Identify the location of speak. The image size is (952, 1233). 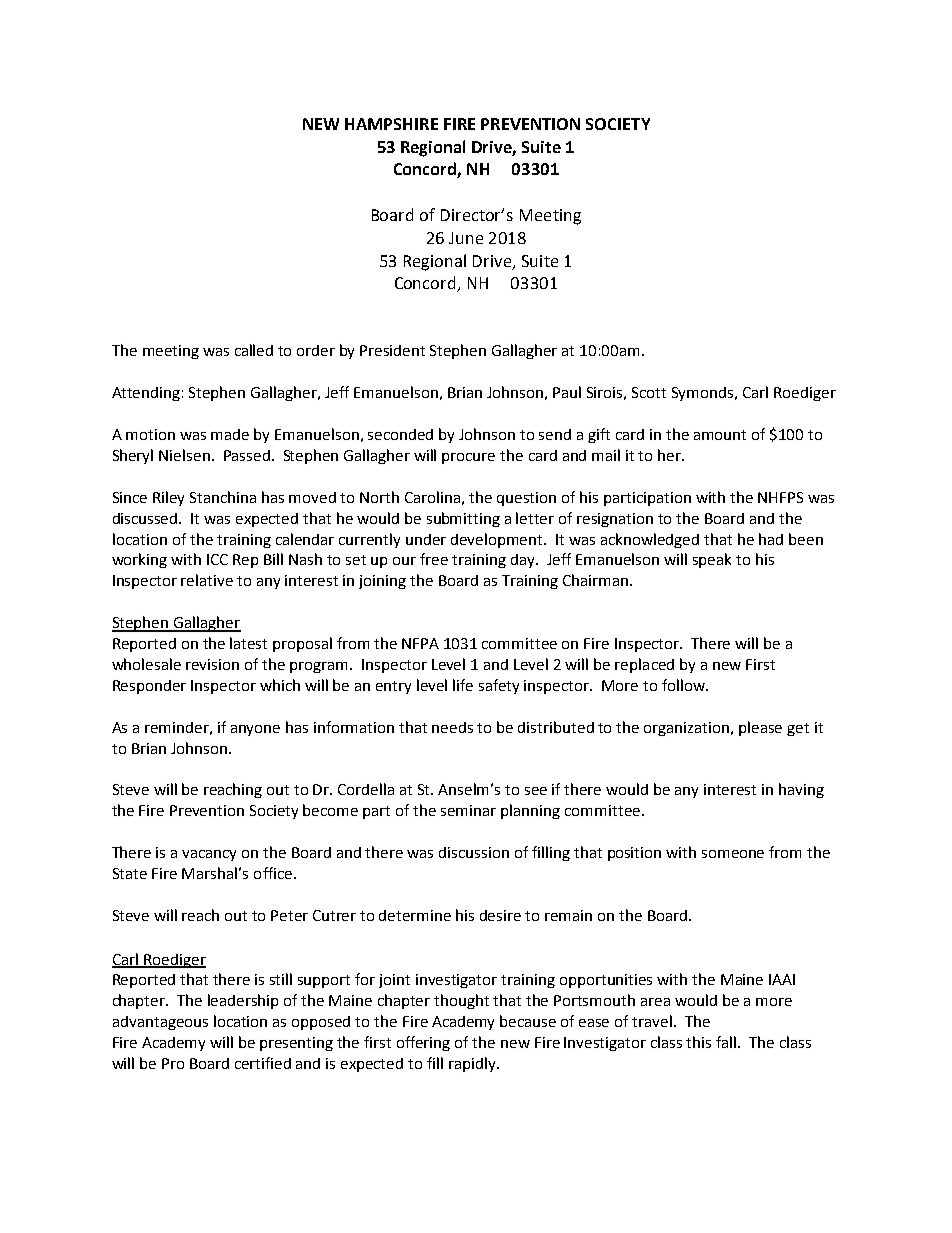
(712, 560).
